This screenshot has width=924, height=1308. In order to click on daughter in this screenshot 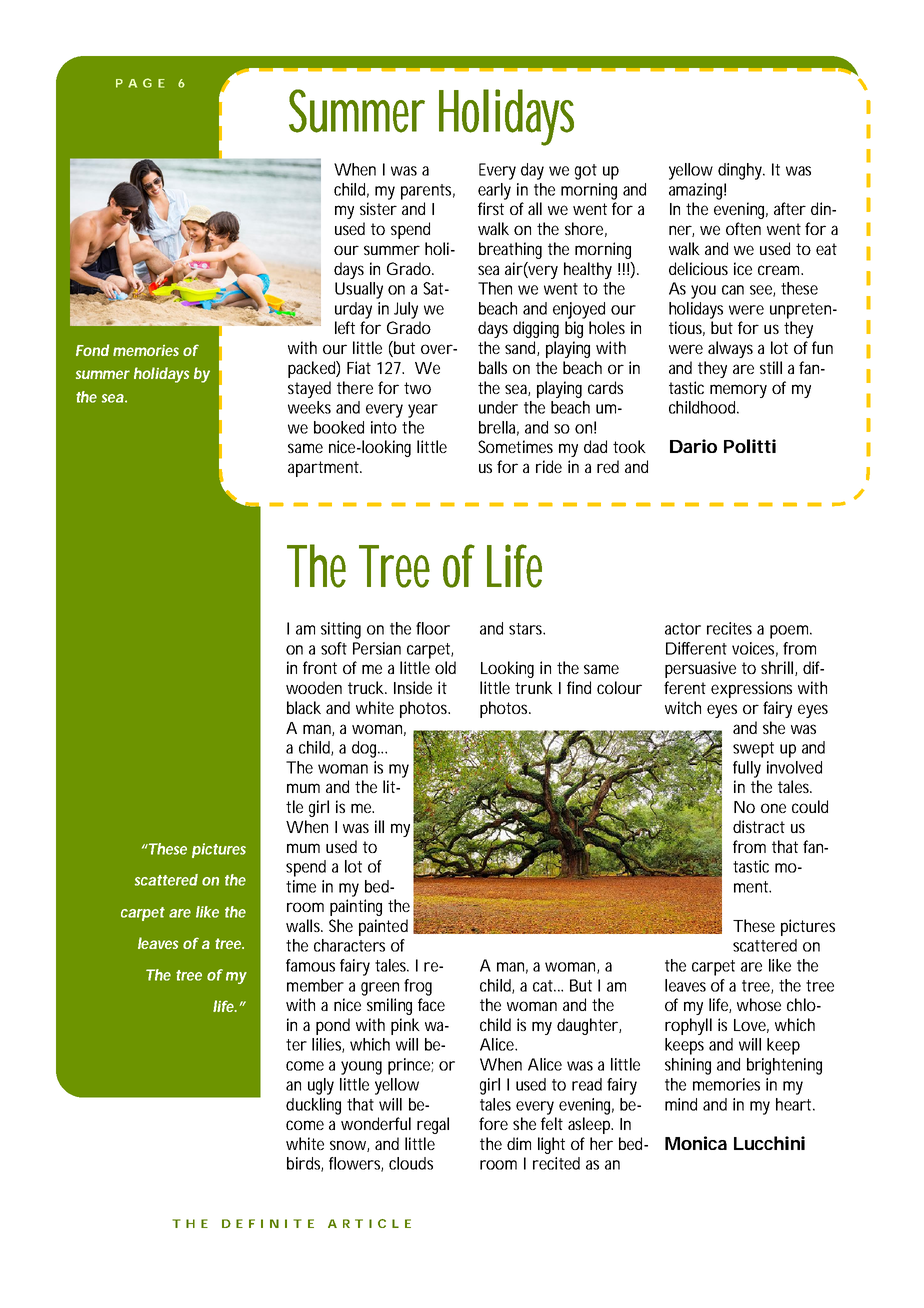, I will do `click(587, 1026)`.
